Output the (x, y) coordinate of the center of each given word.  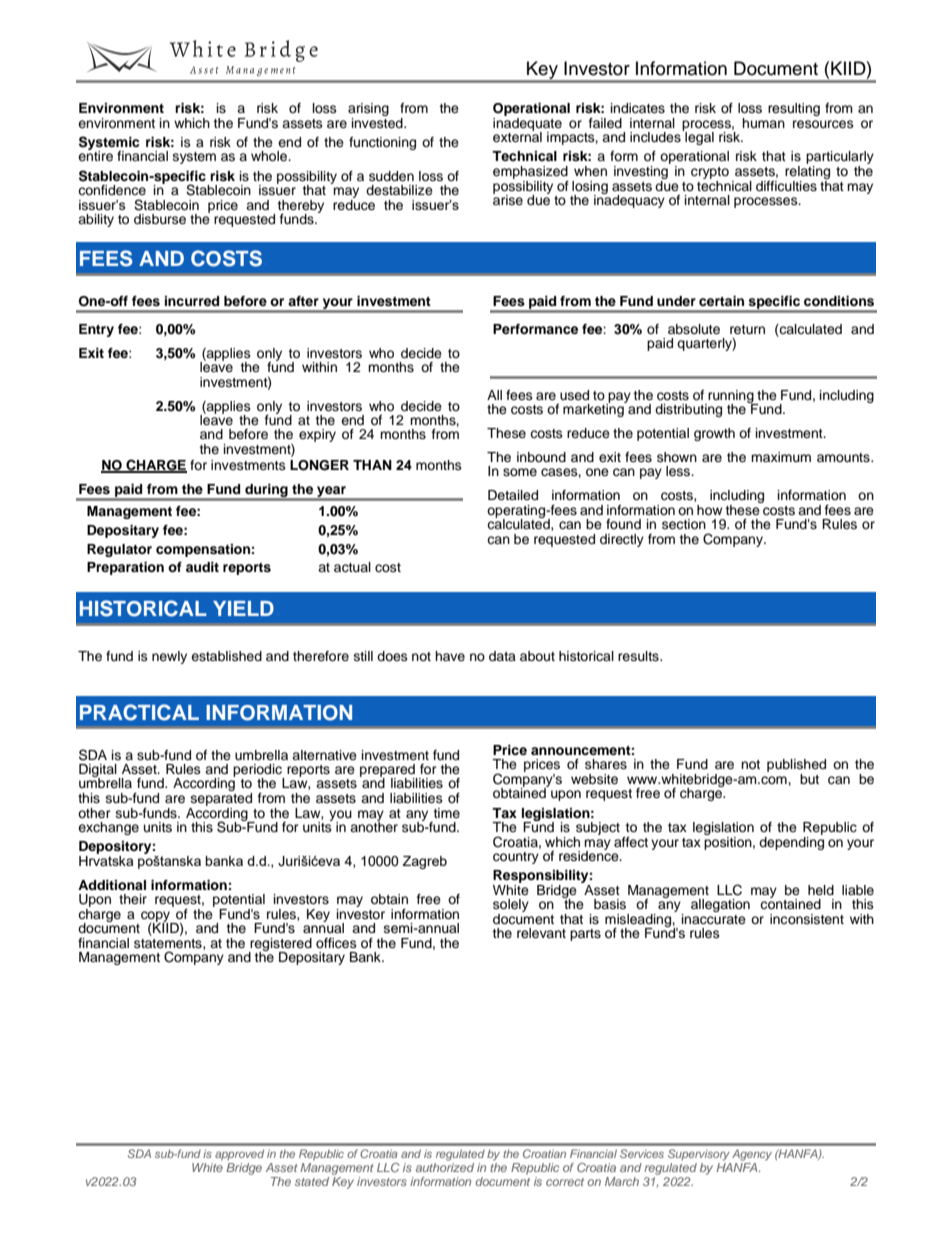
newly (169, 657)
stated (312, 1181)
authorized (445, 1167)
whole (270, 156)
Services (642, 1153)
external (517, 136)
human (763, 123)
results (639, 656)
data (502, 656)
